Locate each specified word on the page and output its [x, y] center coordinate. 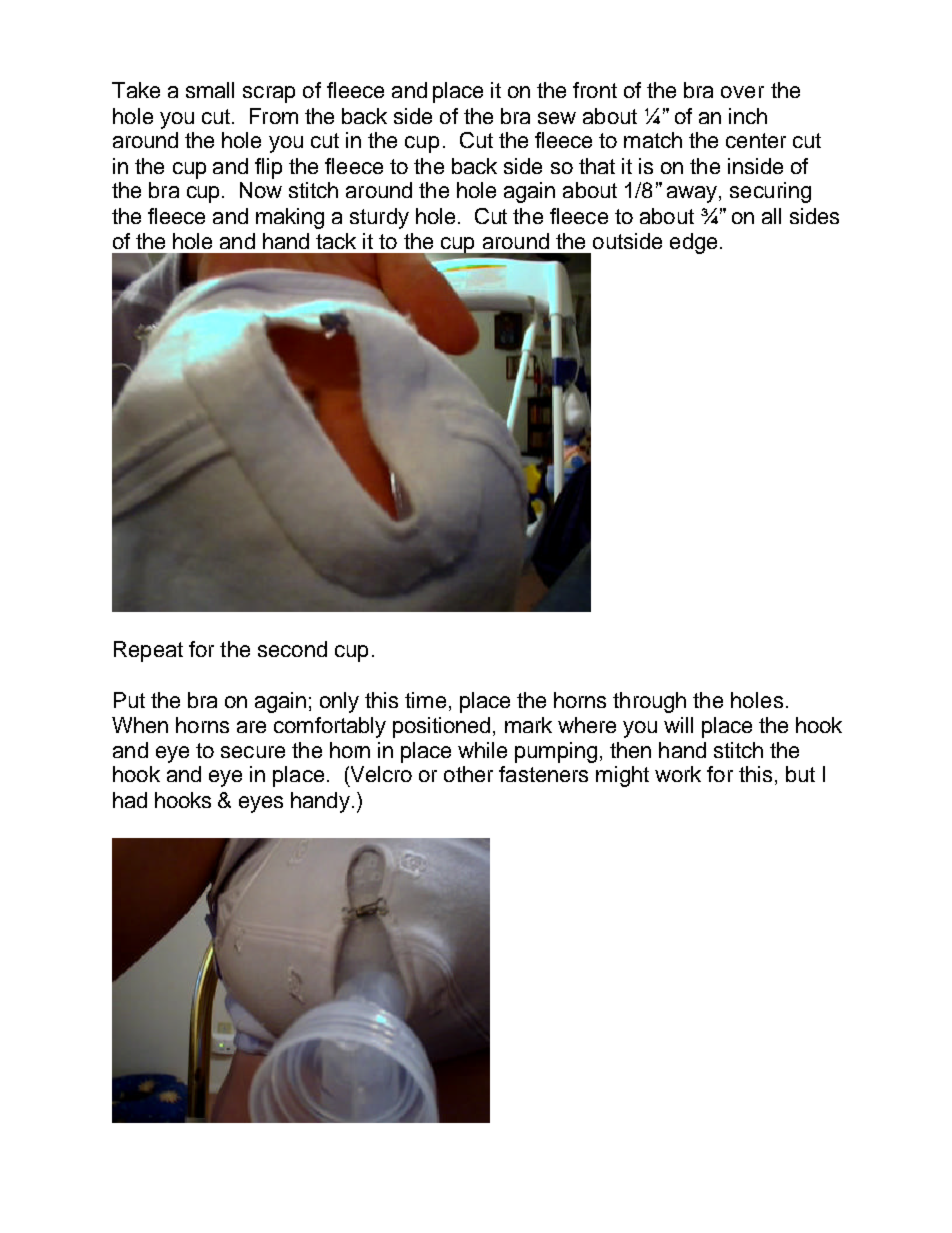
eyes [261, 804]
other [468, 774]
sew [557, 118]
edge [693, 243]
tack [336, 241]
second [292, 649]
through [649, 702]
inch [748, 116]
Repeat [148, 651]
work [678, 774]
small [210, 90]
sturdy [379, 218]
